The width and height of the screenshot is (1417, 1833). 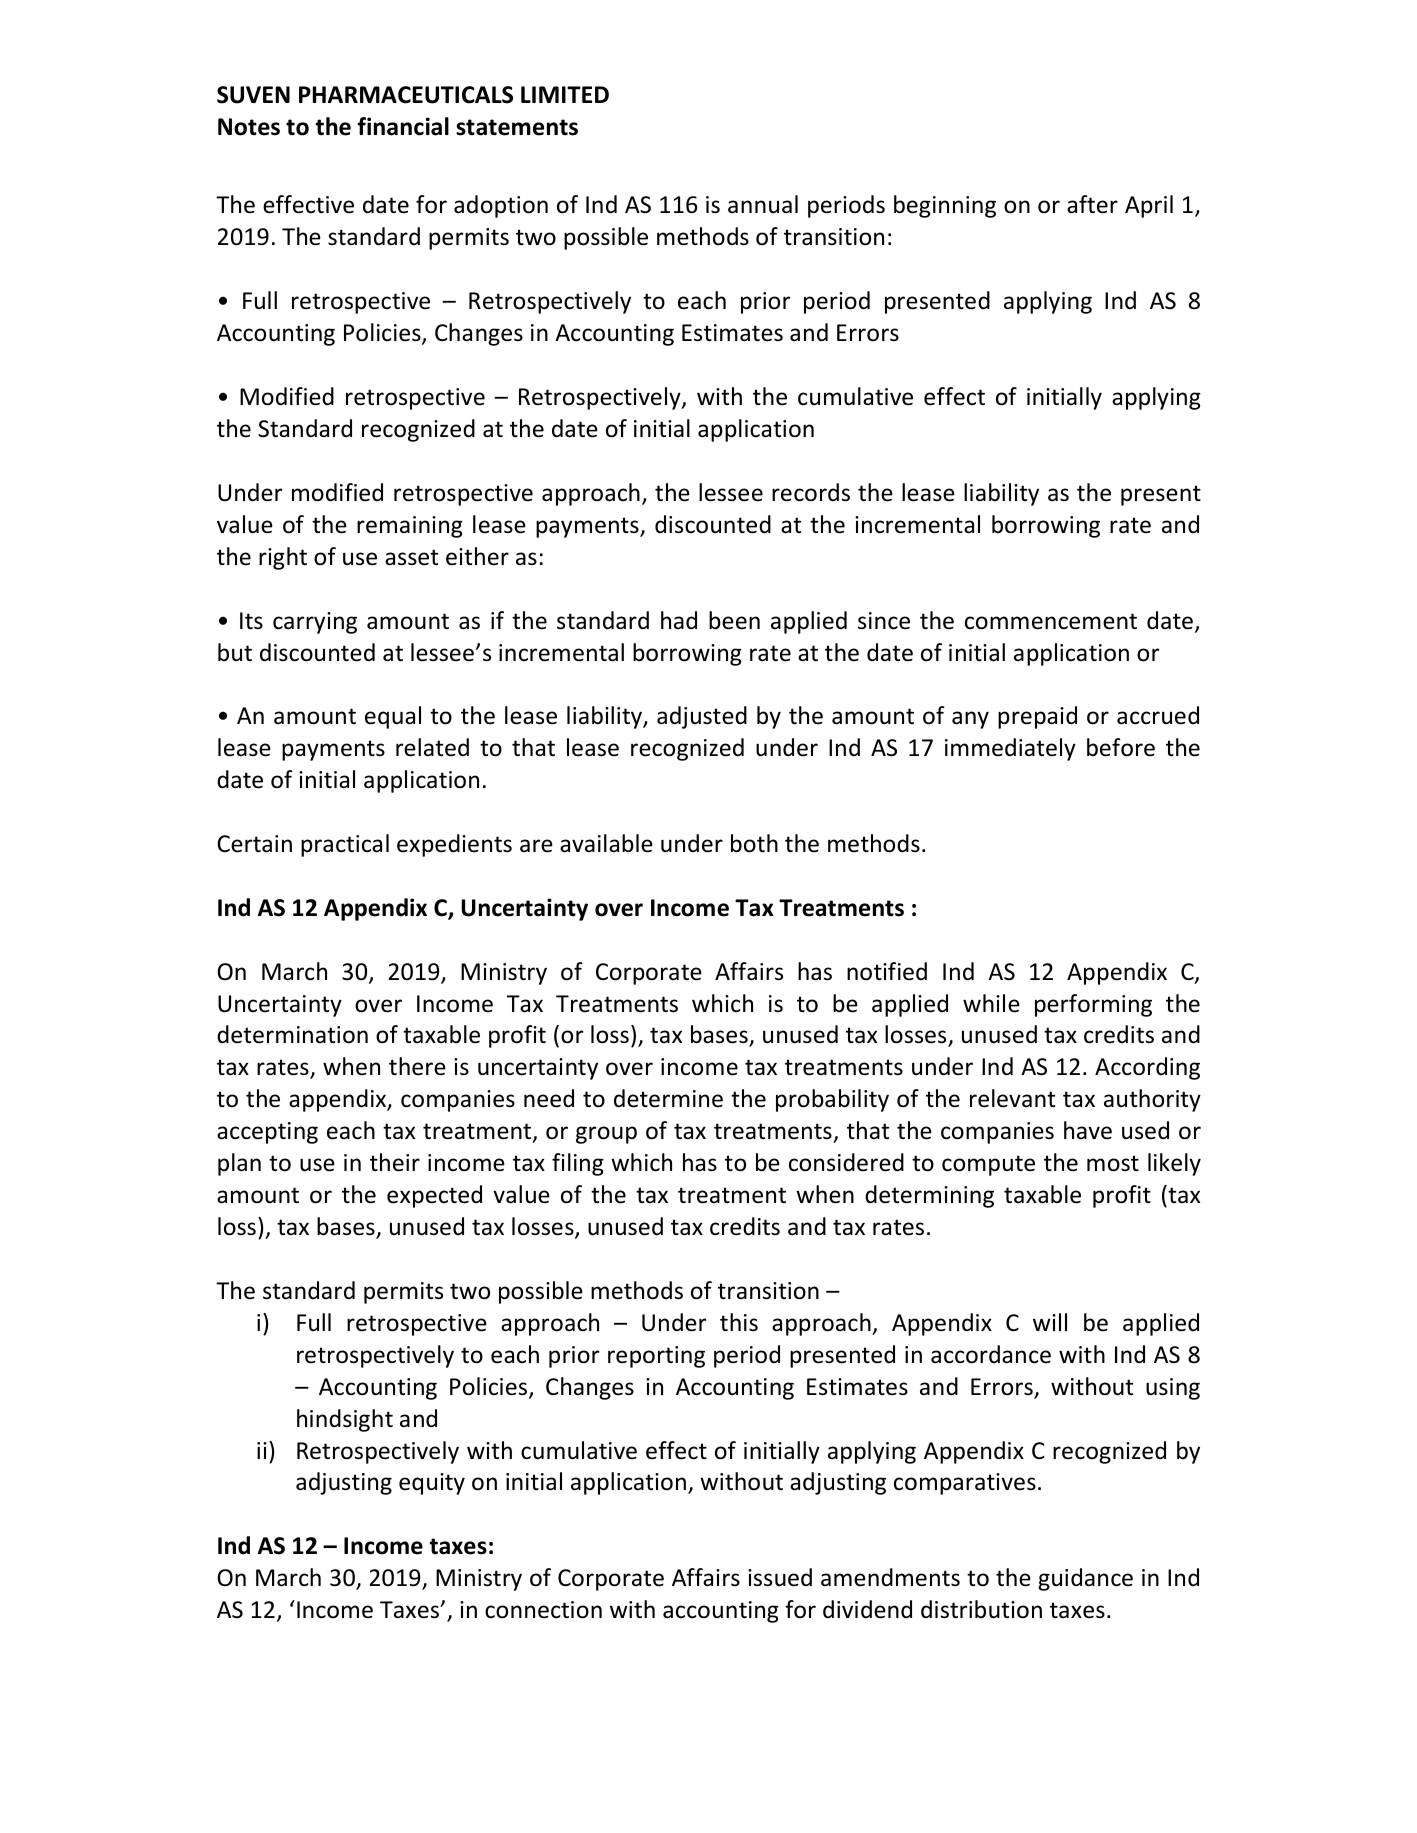 I want to click on been, so click(x=734, y=620).
